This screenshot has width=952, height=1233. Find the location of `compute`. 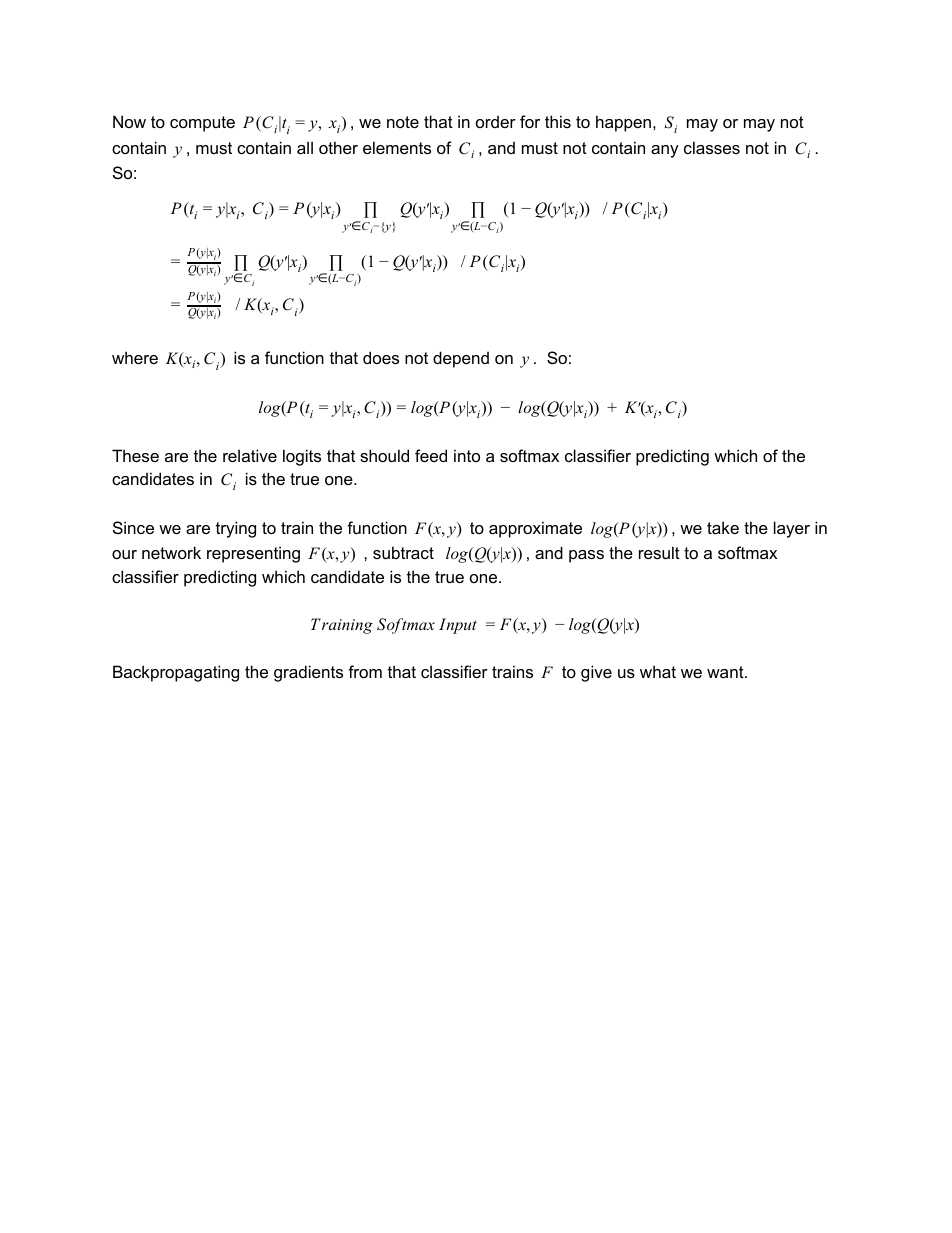

compute is located at coordinates (202, 124).
